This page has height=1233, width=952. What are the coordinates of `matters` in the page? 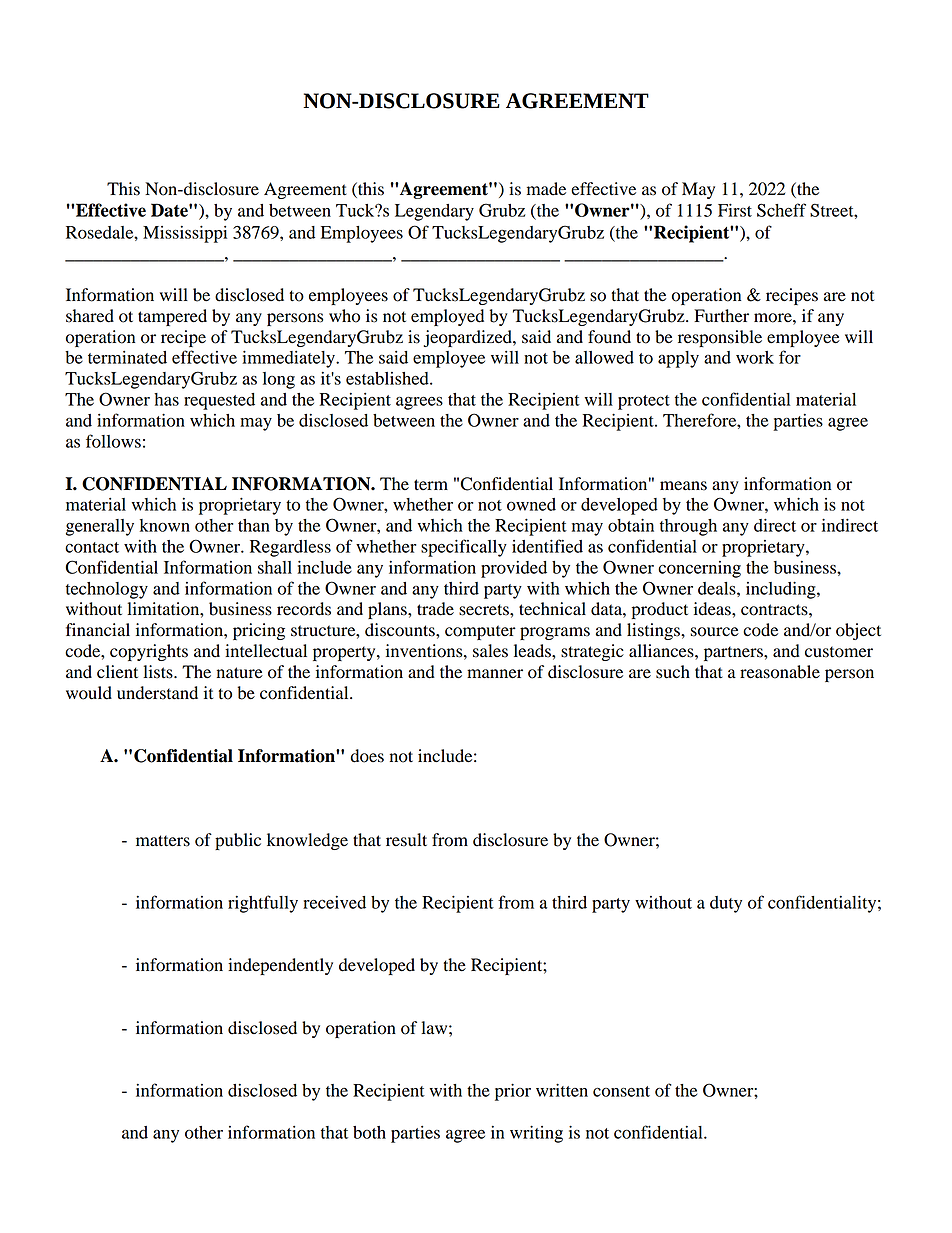 It's located at (163, 841).
